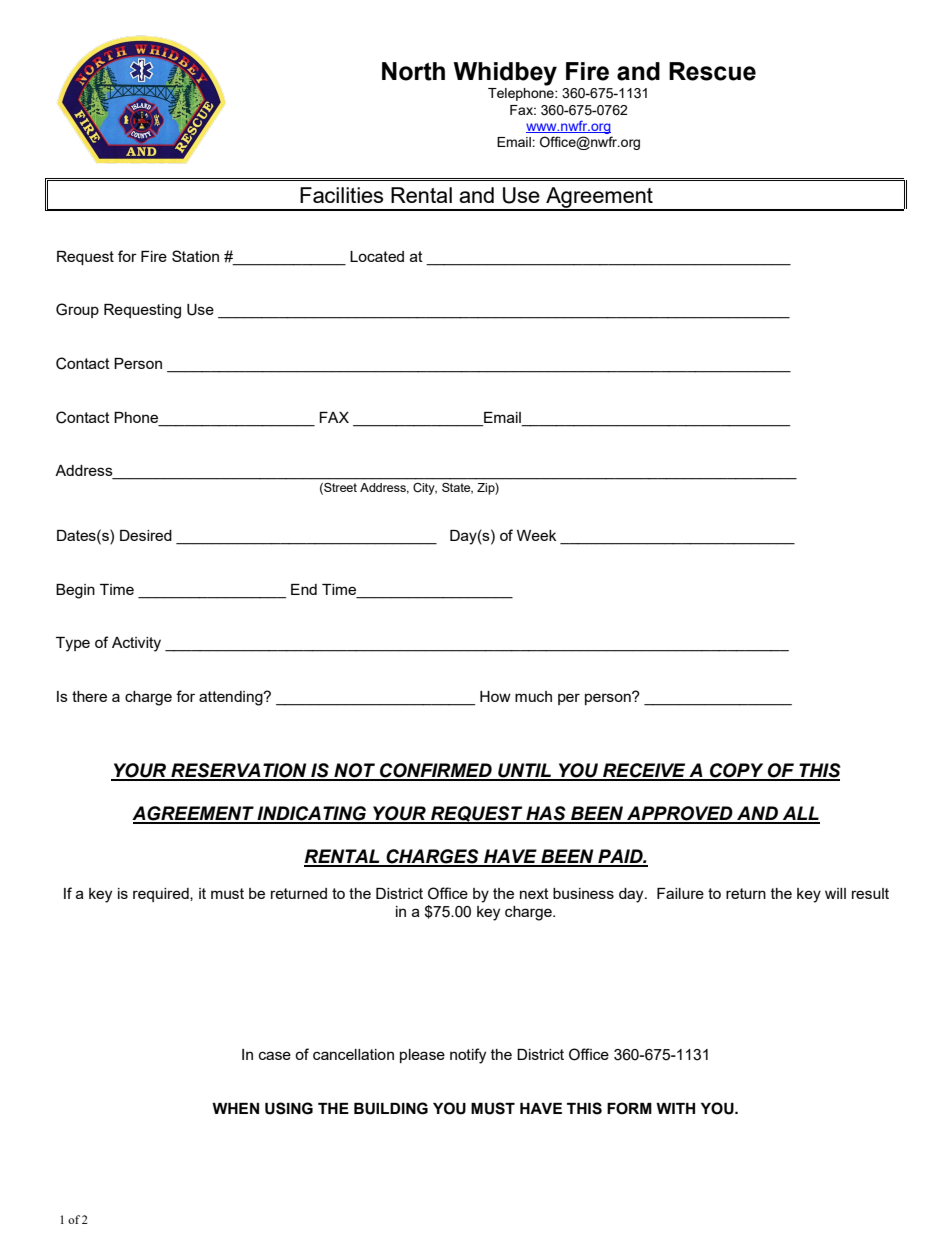 This screenshot has height=1233, width=952. I want to click on Week, so click(536, 535).
